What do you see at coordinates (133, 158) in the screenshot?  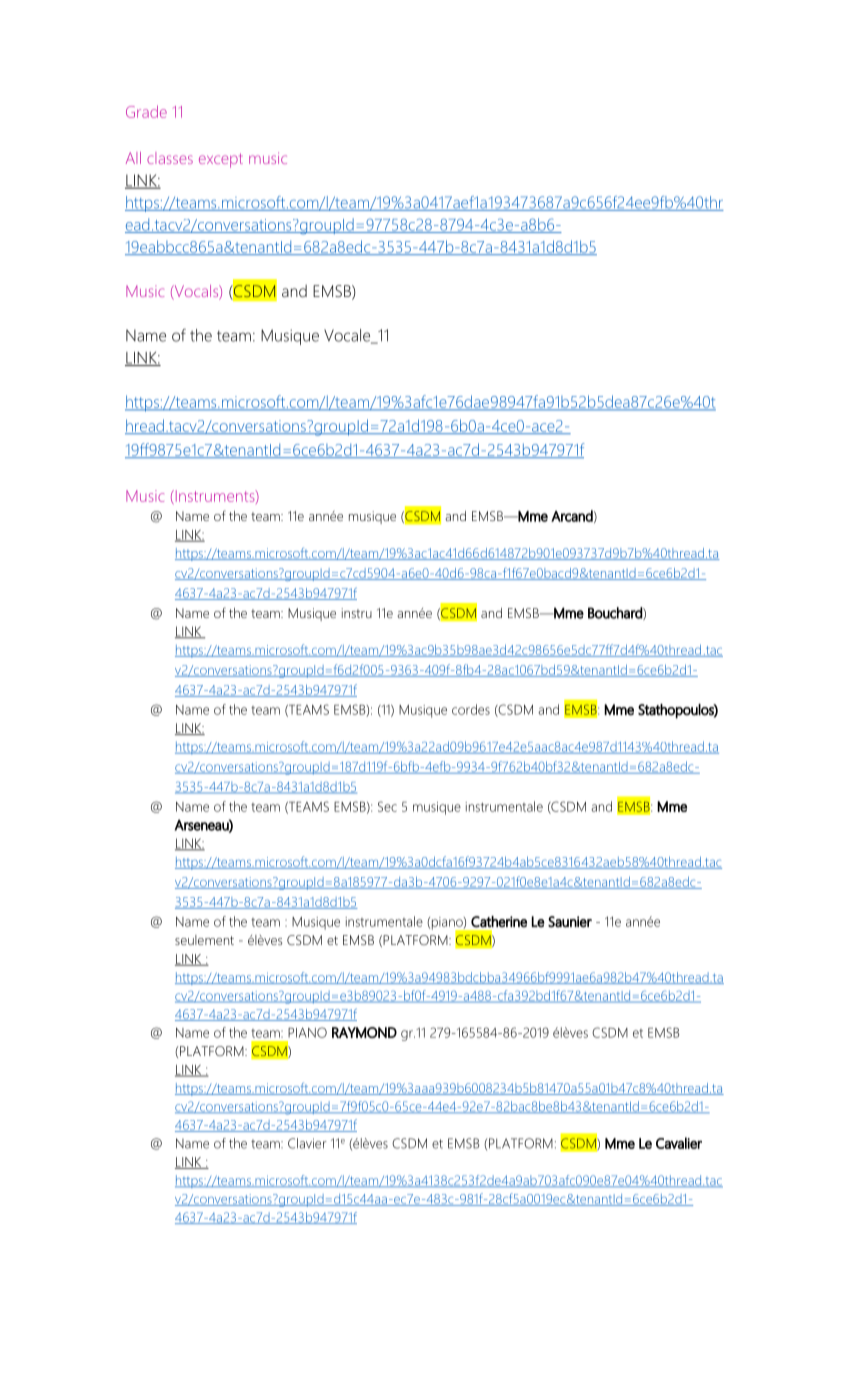 I see `All` at bounding box center [133, 158].
